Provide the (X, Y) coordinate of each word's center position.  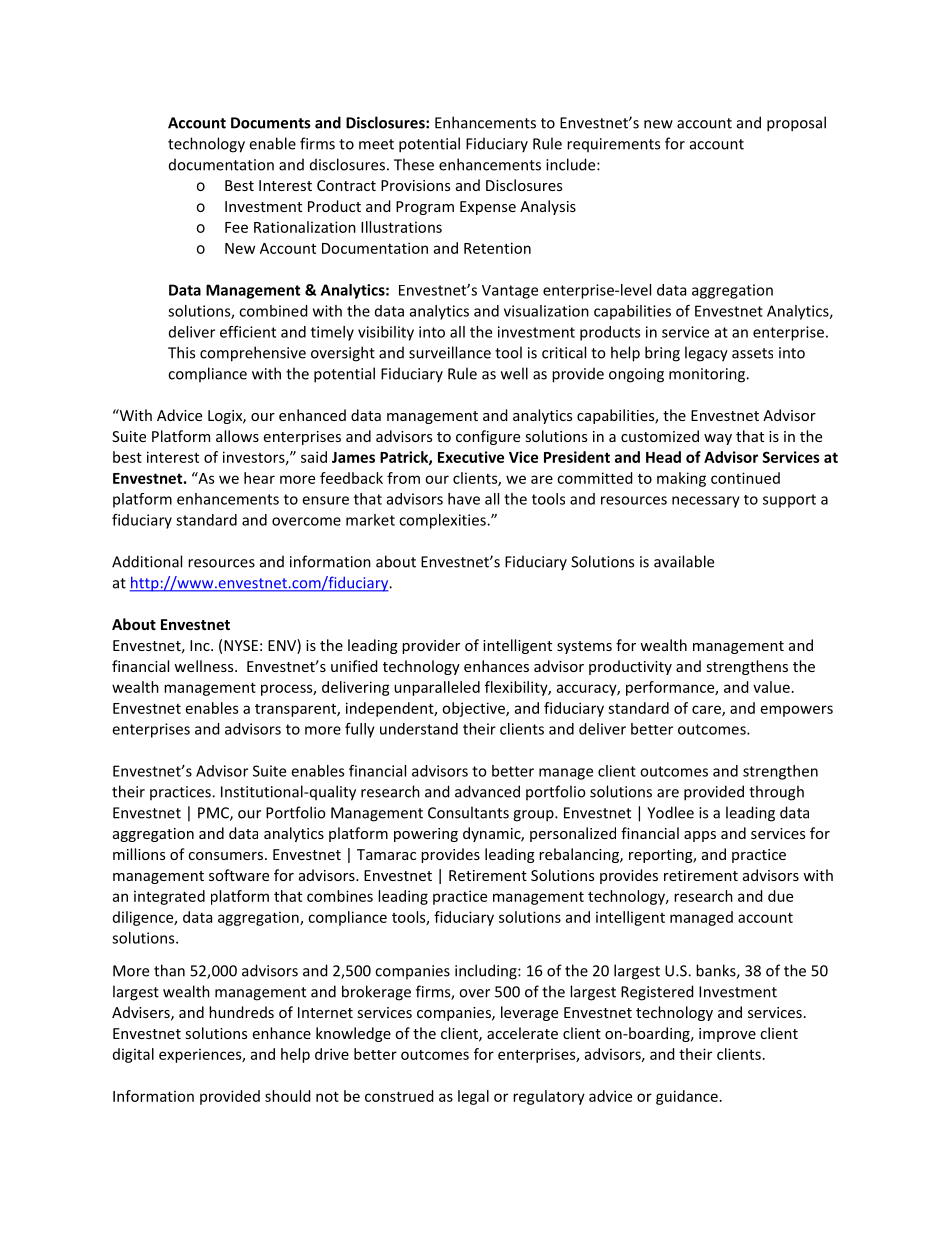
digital (133, 1055)
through (776, 793)
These (414, 164)
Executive (471, 457)
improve (727, 1035)
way (718, 439)
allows (237, 436)
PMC (214, 814)
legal (473, 1097)
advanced (487, 791)
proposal (796, 124)
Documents (271, 123)
